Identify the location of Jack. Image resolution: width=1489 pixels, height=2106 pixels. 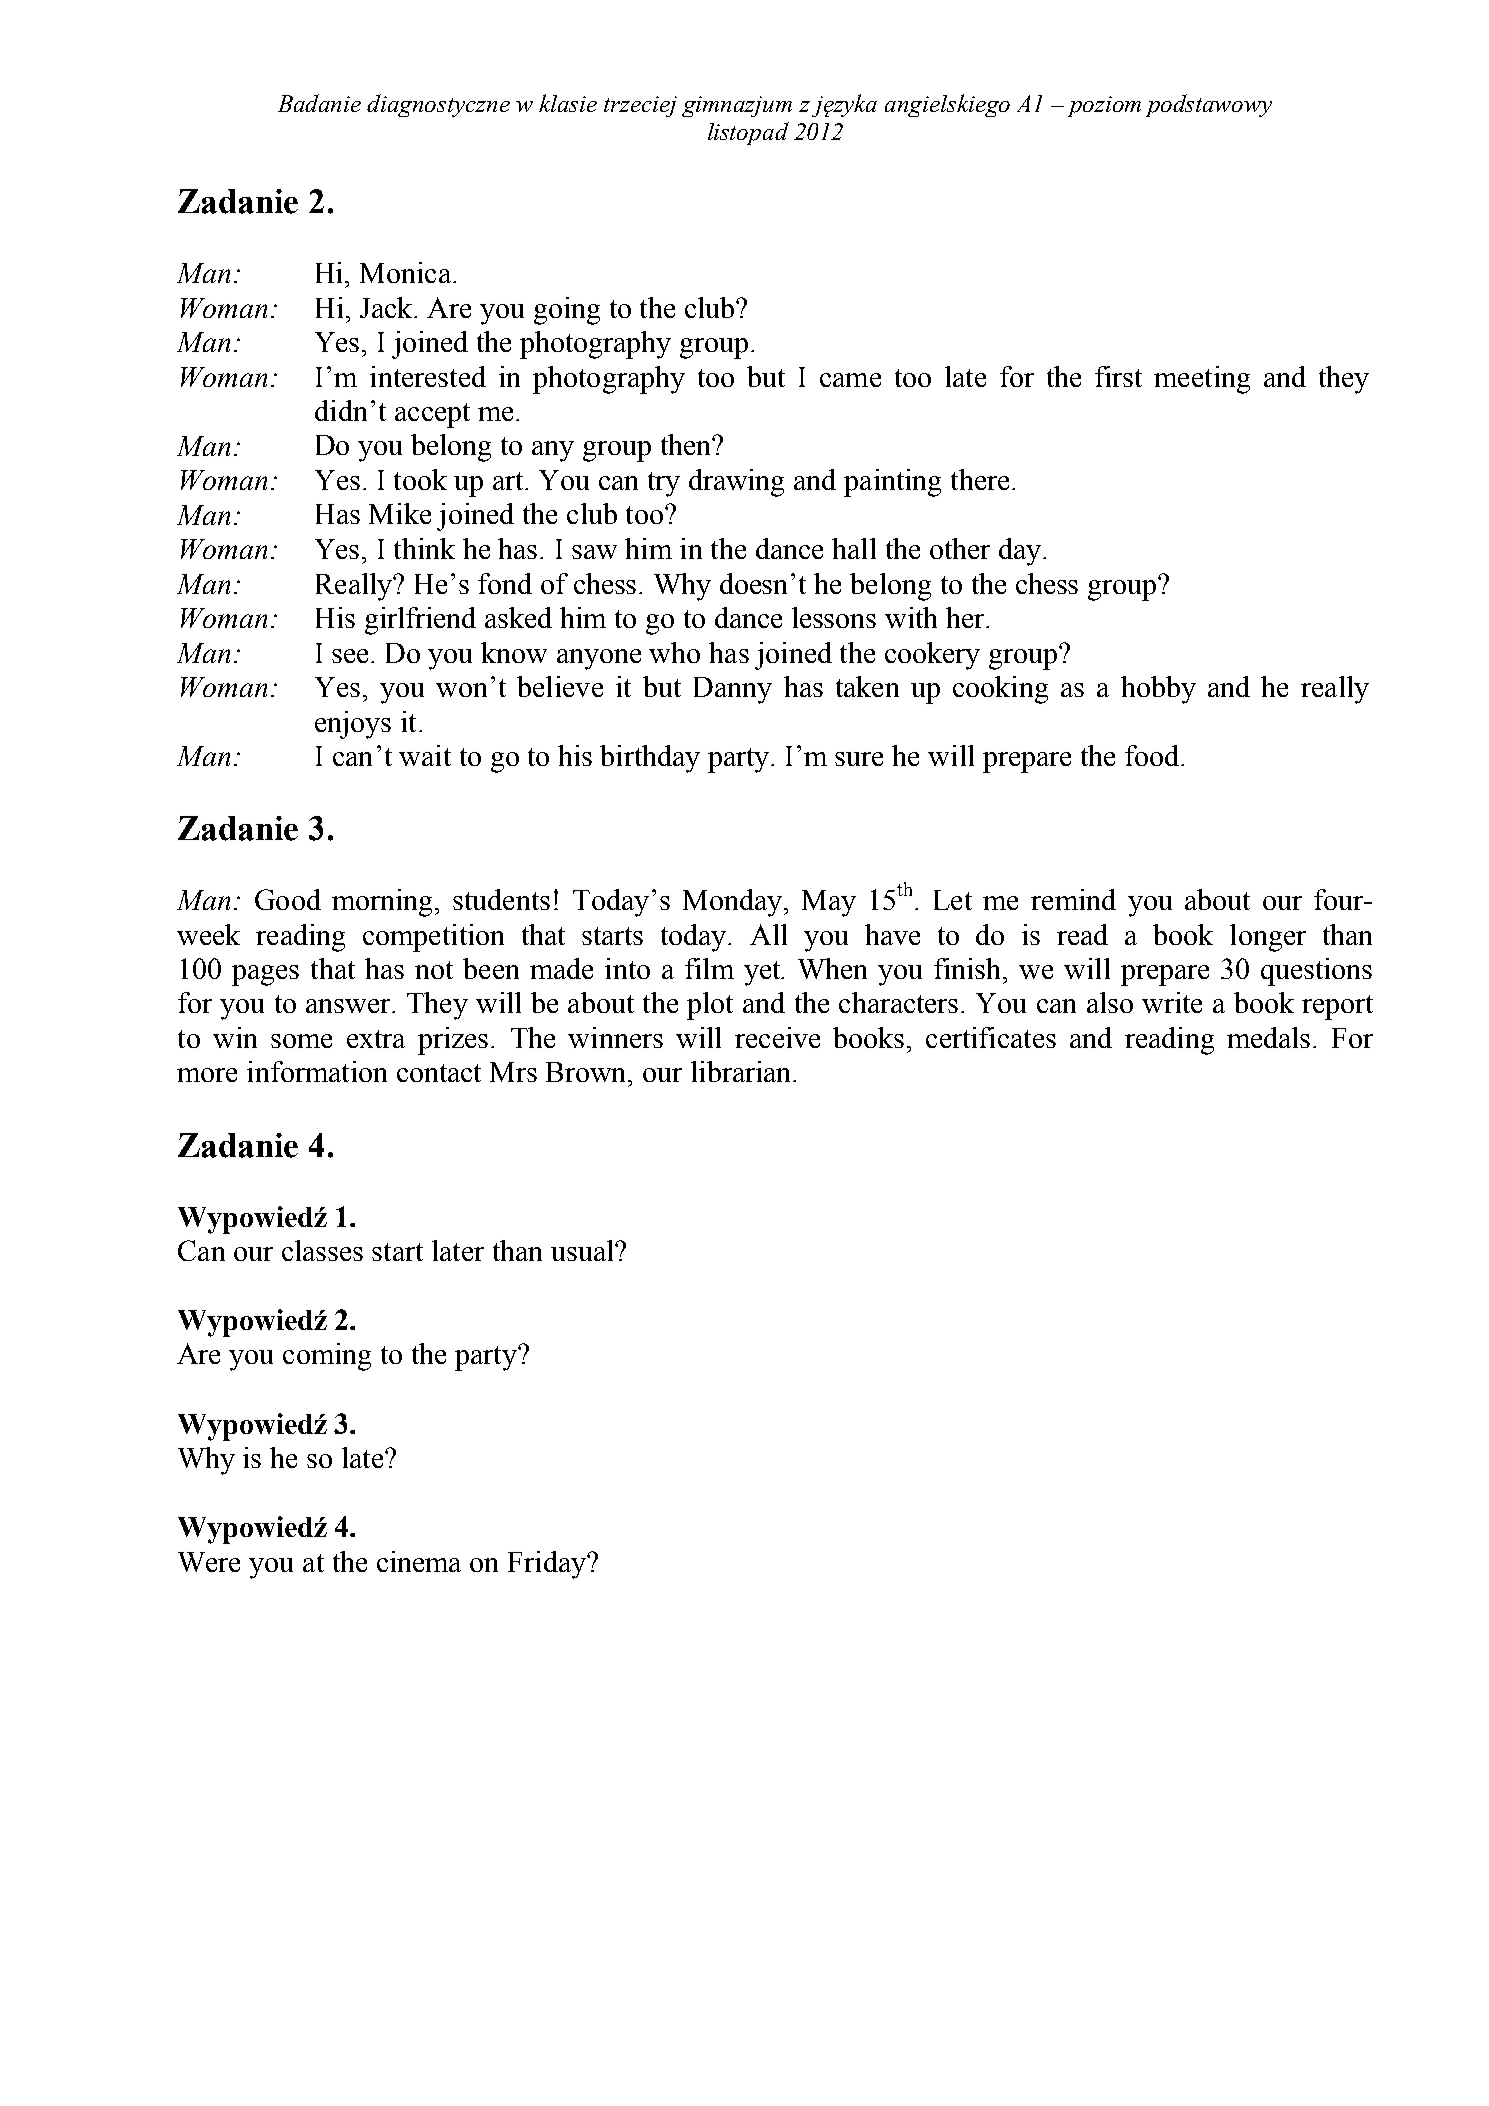
(387, 307).
